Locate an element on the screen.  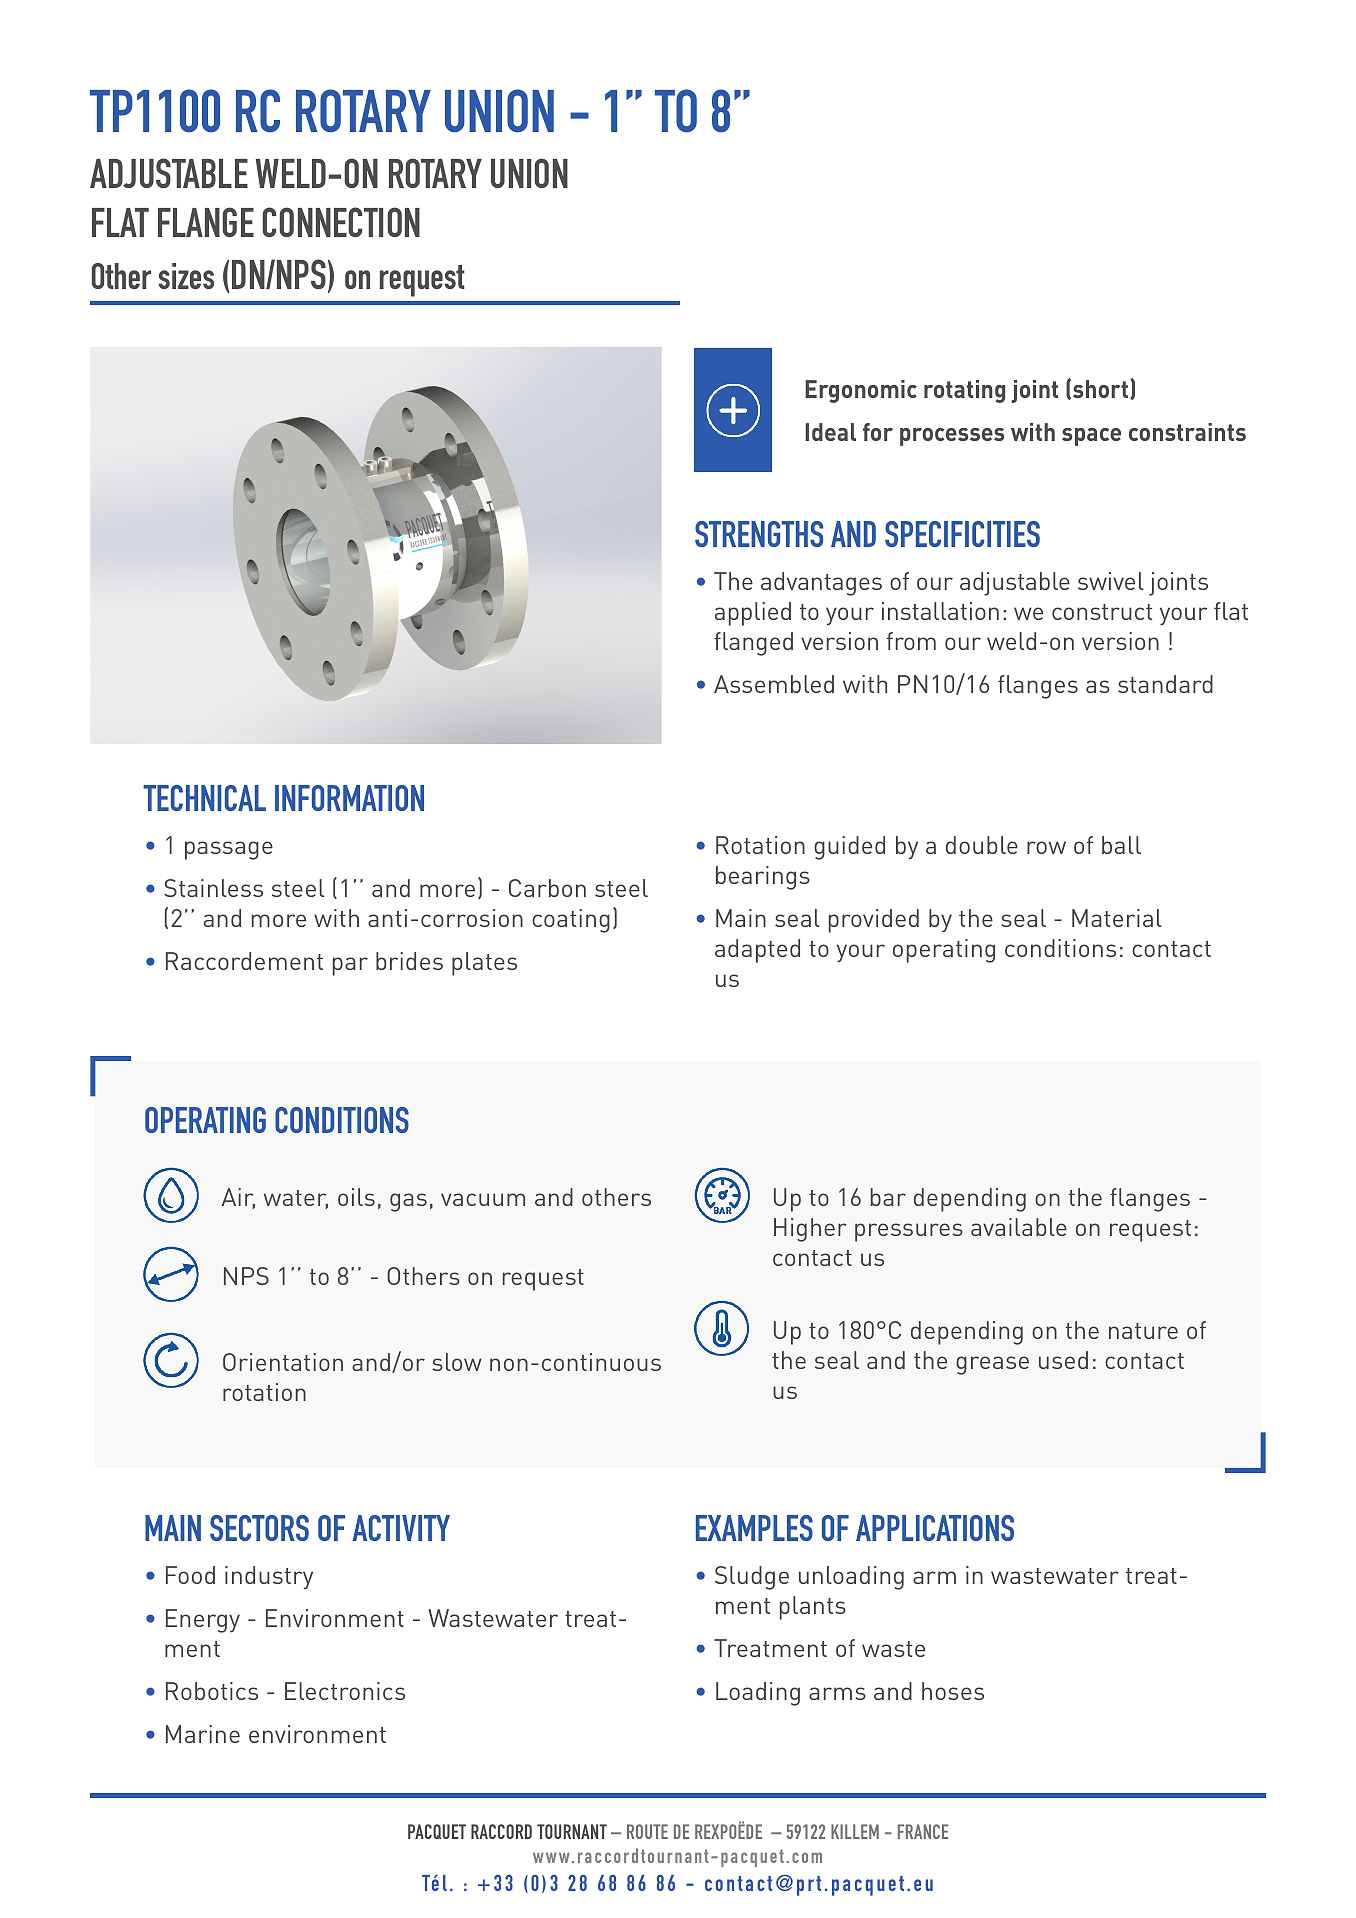
bearings is located at coordinates (763, 878).
